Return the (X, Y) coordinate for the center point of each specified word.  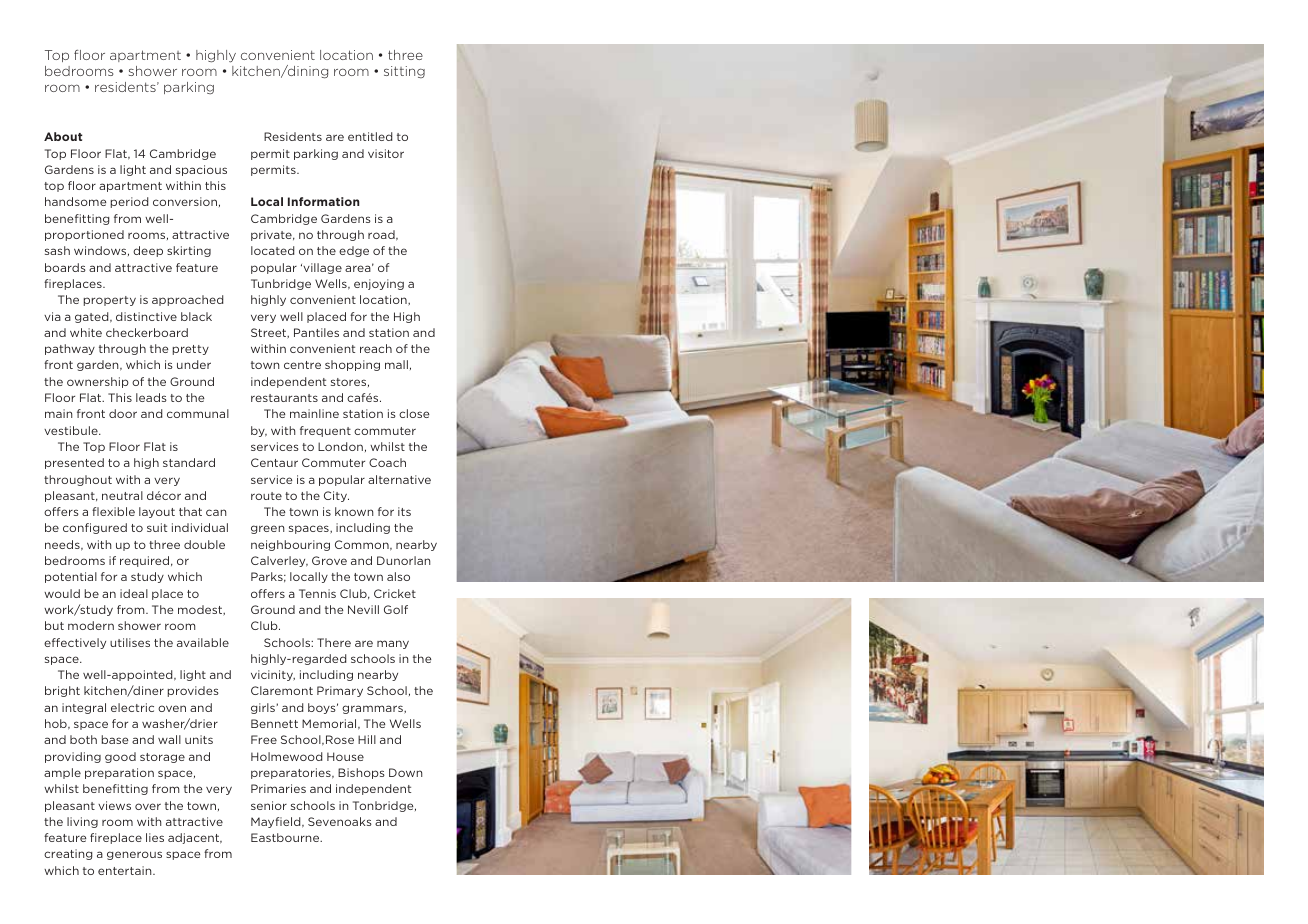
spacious (201, 170)
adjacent (195, 838)
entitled (370, 136)
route (266, 496)
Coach (387, 462)
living (82, 822)
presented (74, 463)
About (63, 136)
